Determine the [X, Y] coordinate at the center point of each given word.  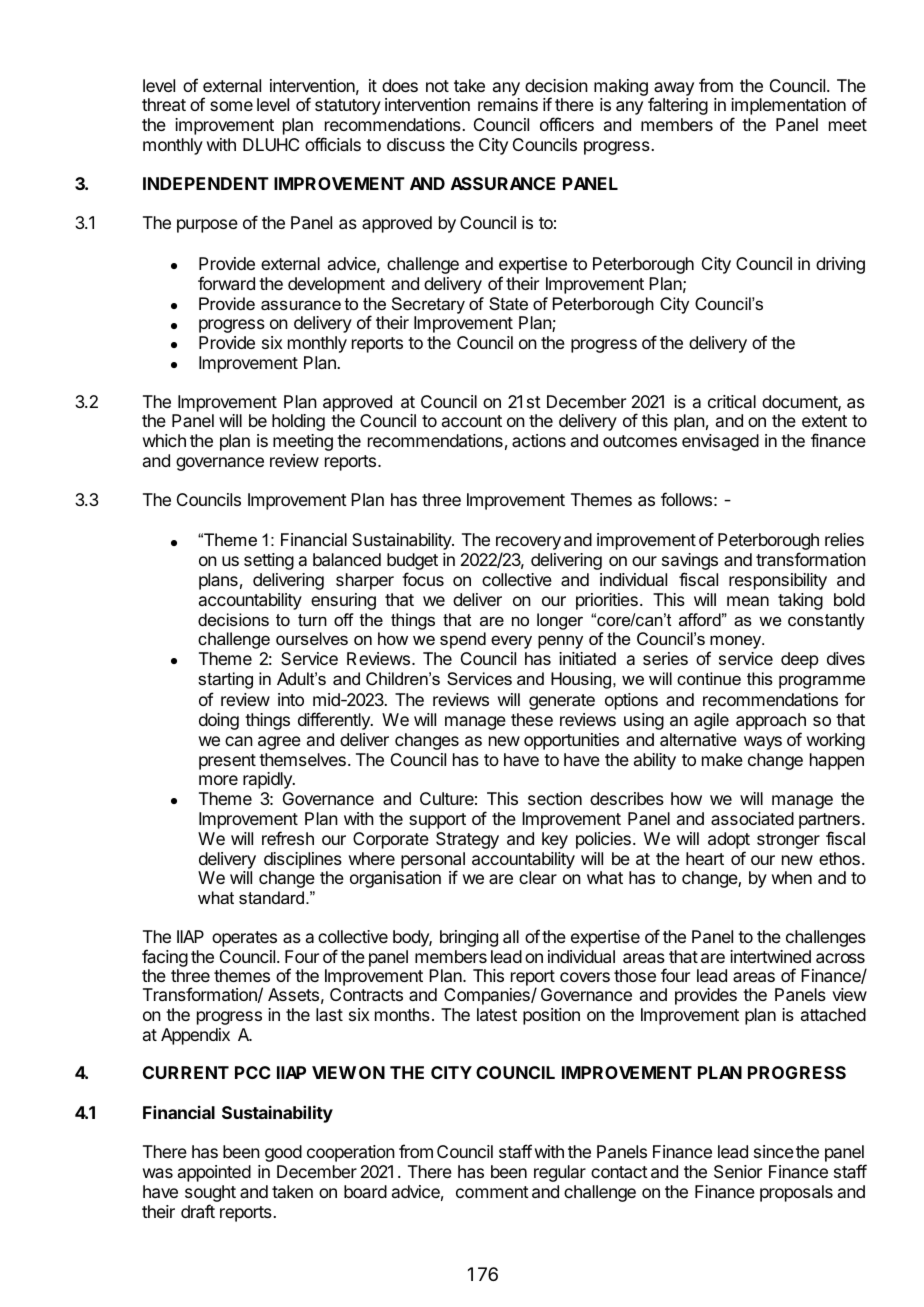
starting [225, 680]
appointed [214, 1173]
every [511, 642]
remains [508, 104]
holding [298, 422]
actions [539, 440]
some [231, 106]
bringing [469, 938]
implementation [788, 108]
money [736, 643]
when [792, 877]
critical [732, 401]
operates [244, 939]
